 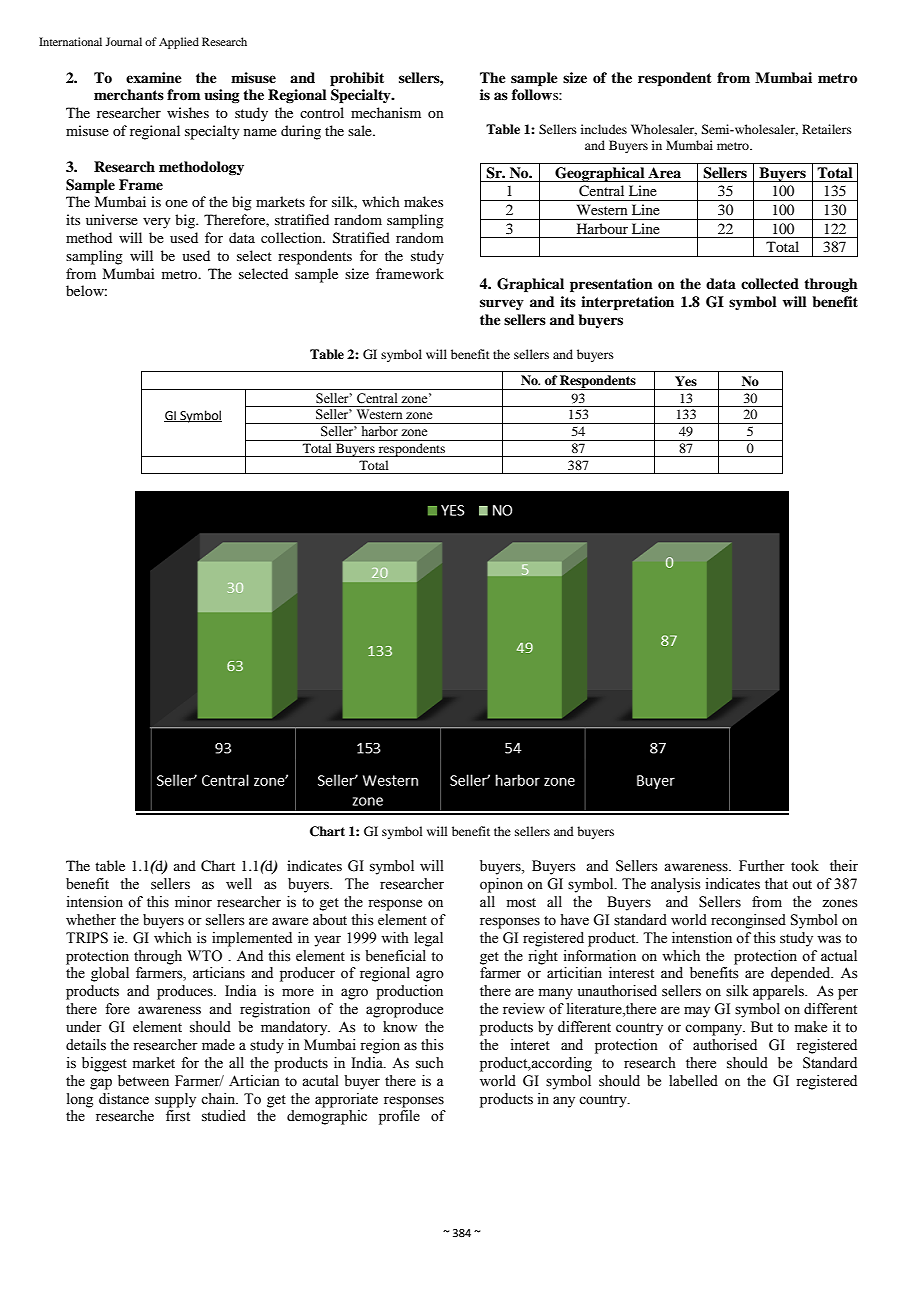 What do you see at coordinates (762, 866) in the document?
I see `Further` at bounding box center [762, 866].
